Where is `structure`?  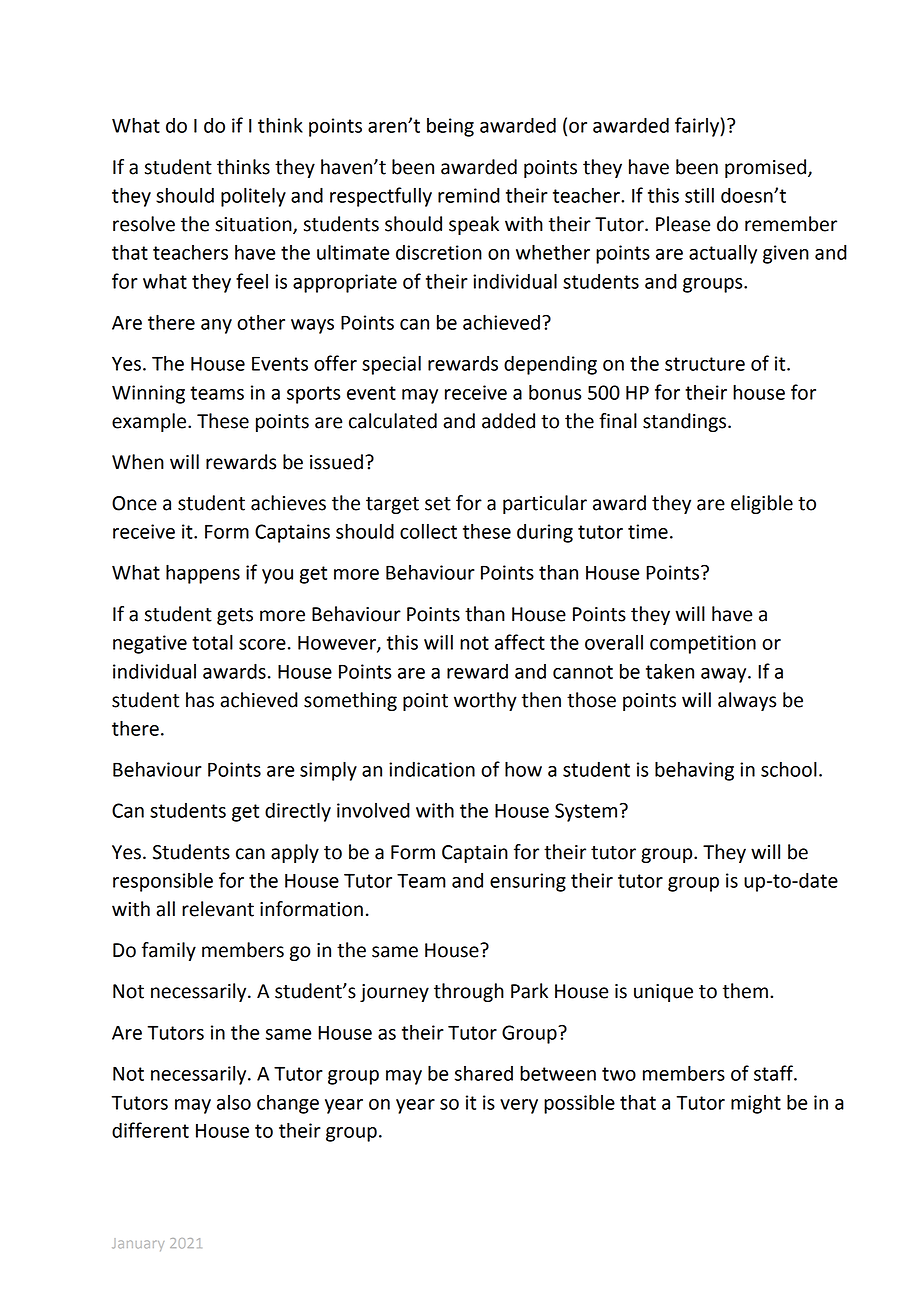 structure is located at coordinates (705, 364).
